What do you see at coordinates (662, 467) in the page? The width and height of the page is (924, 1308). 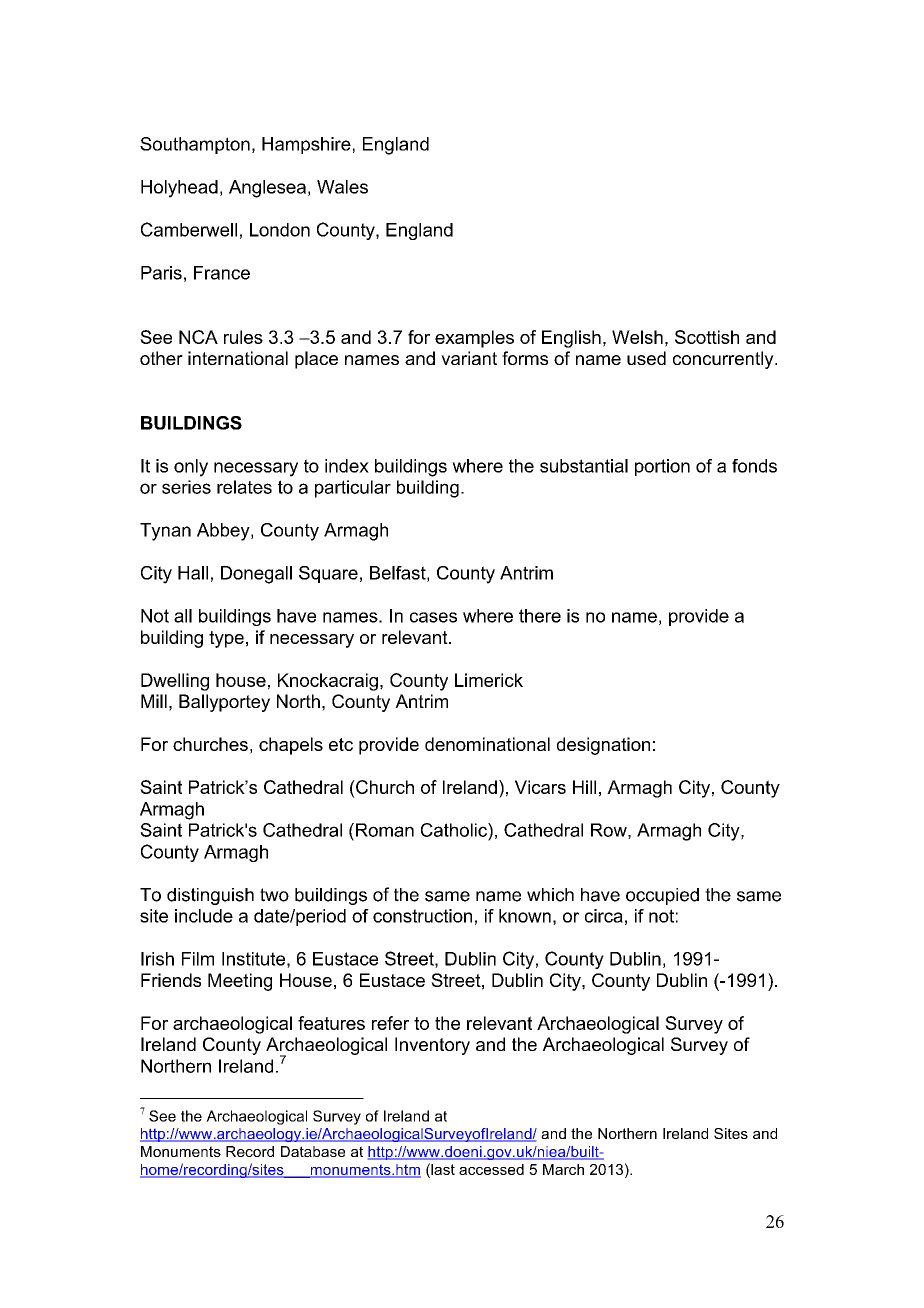 I see `portion` at bounding box center [662, 467].
